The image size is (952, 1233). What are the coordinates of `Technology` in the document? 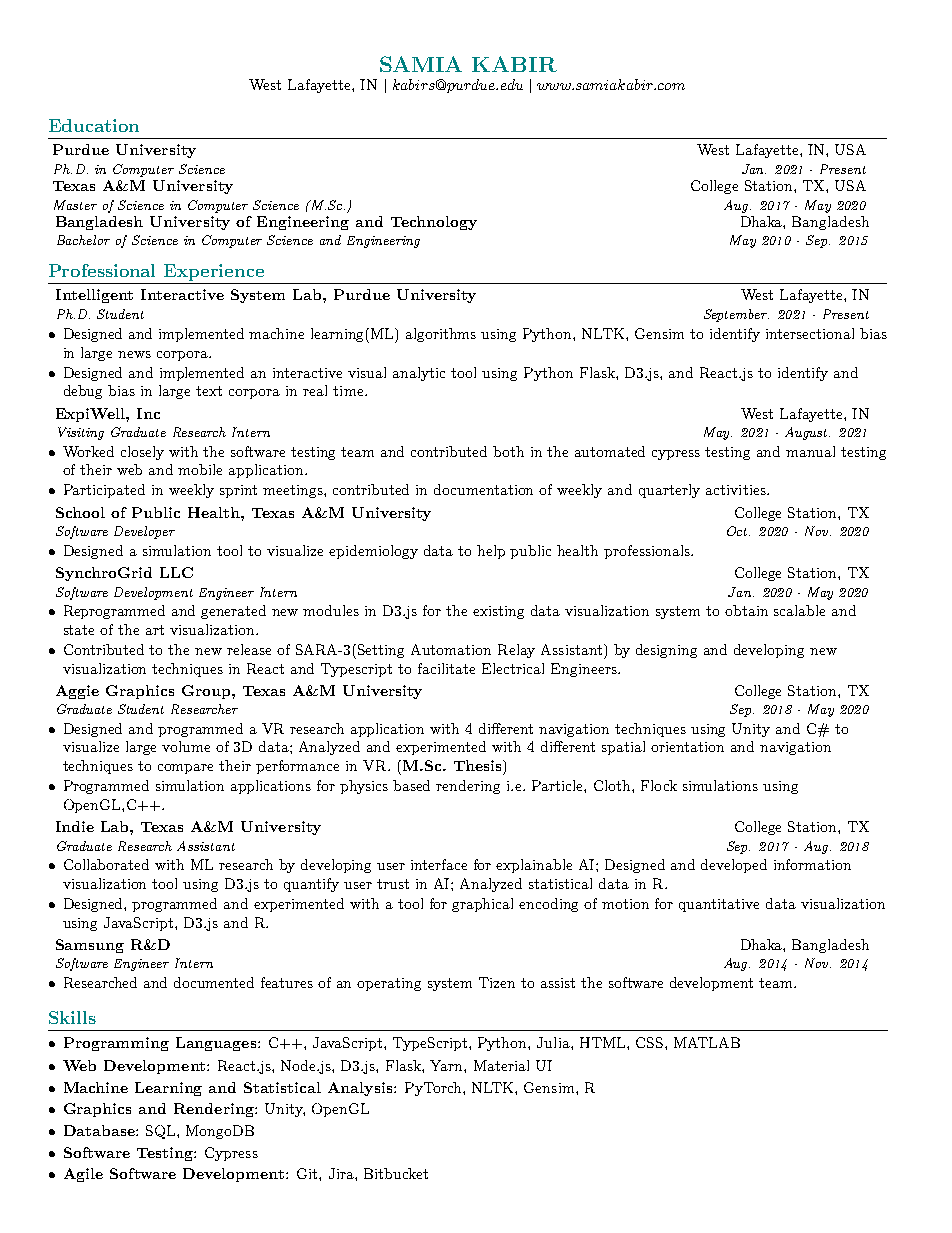 It's located at (434, 223).
